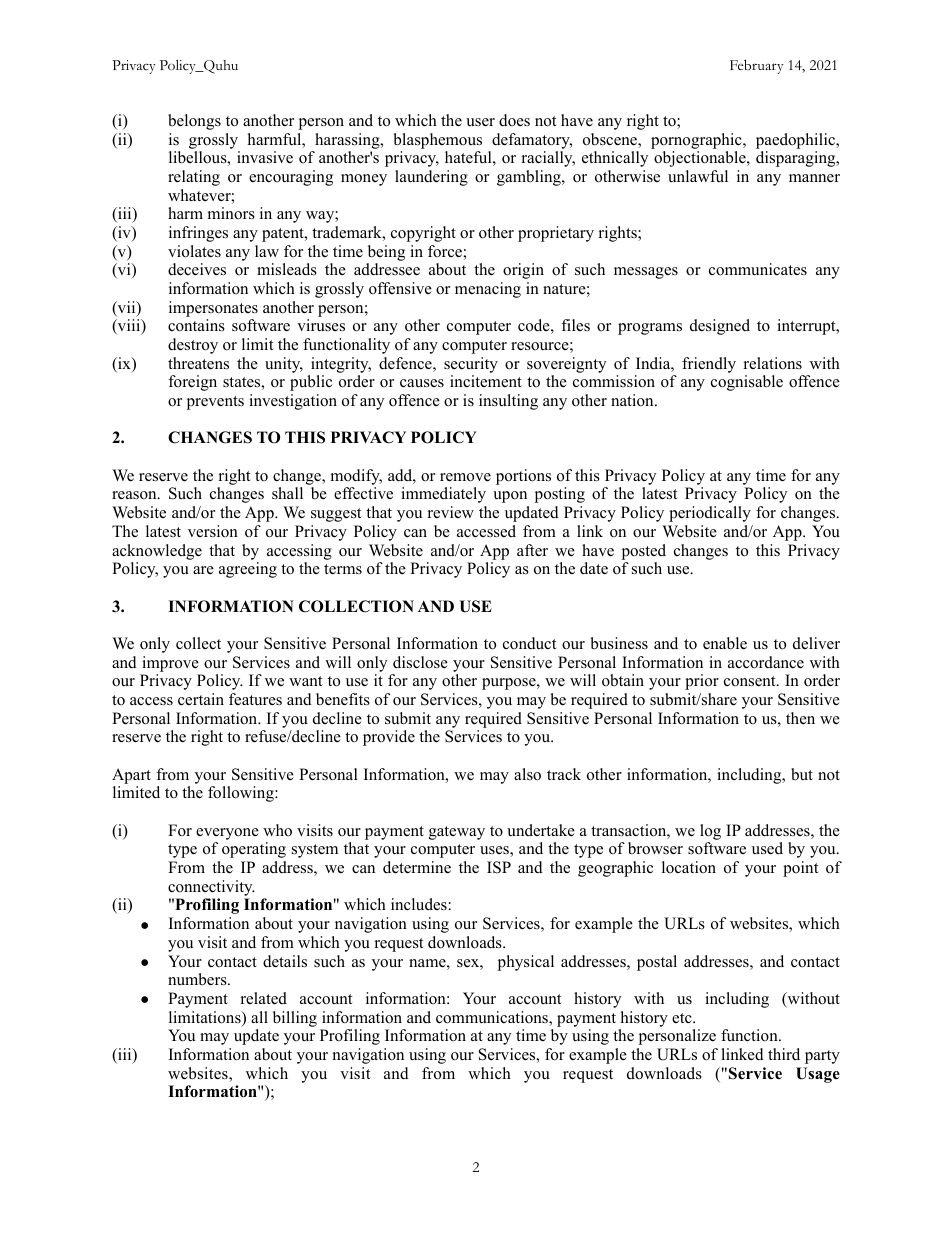 This screenshot has width=952, height=1233. Describe the element at coordinates (710, 832) in the screenshot. I see `log` at that location.
